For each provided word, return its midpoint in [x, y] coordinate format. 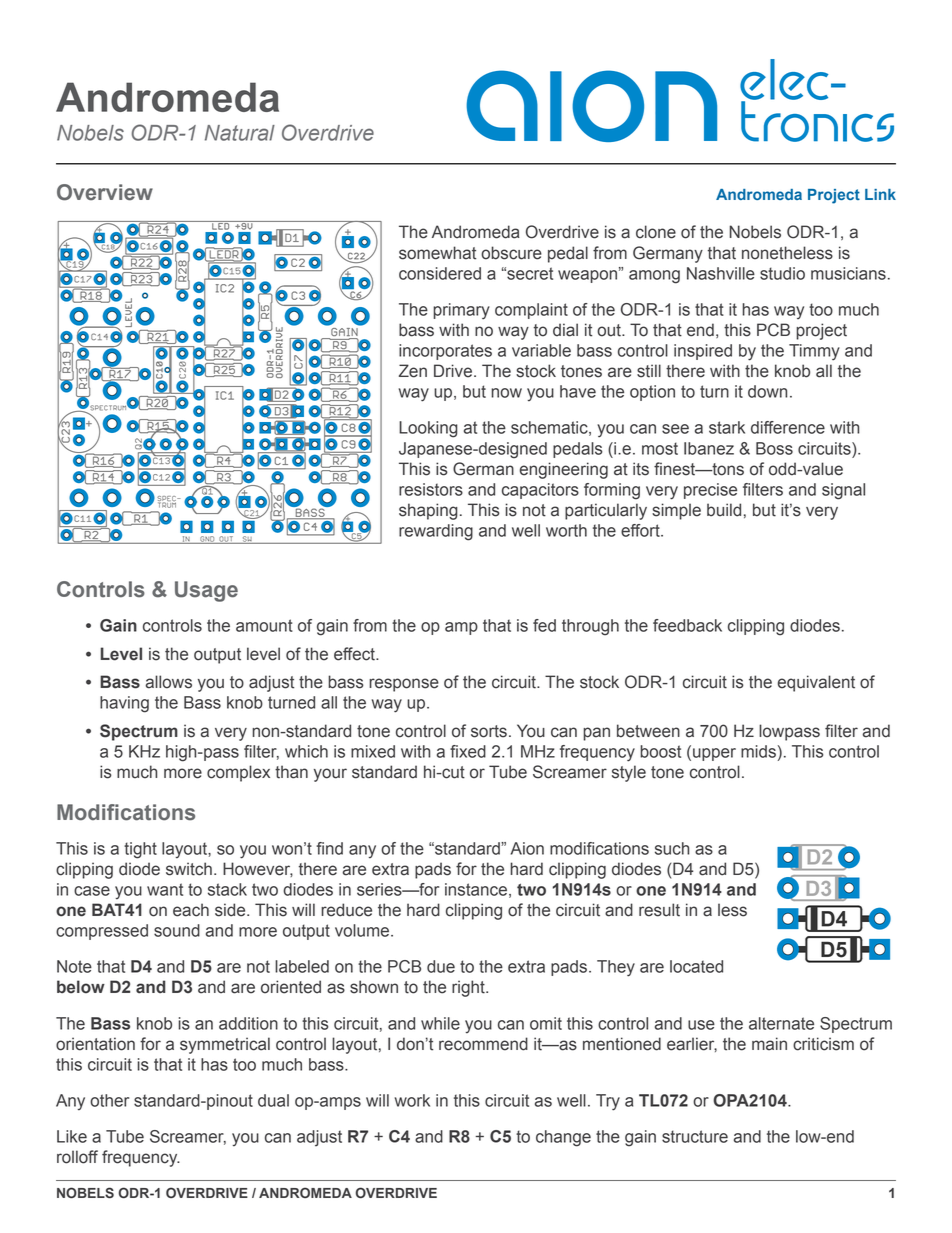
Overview [105, 192]
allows [169, 682]
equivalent [816, 683]
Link [880, 194]
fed [544, 625]
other [109, 1100]
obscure [511, 253]
